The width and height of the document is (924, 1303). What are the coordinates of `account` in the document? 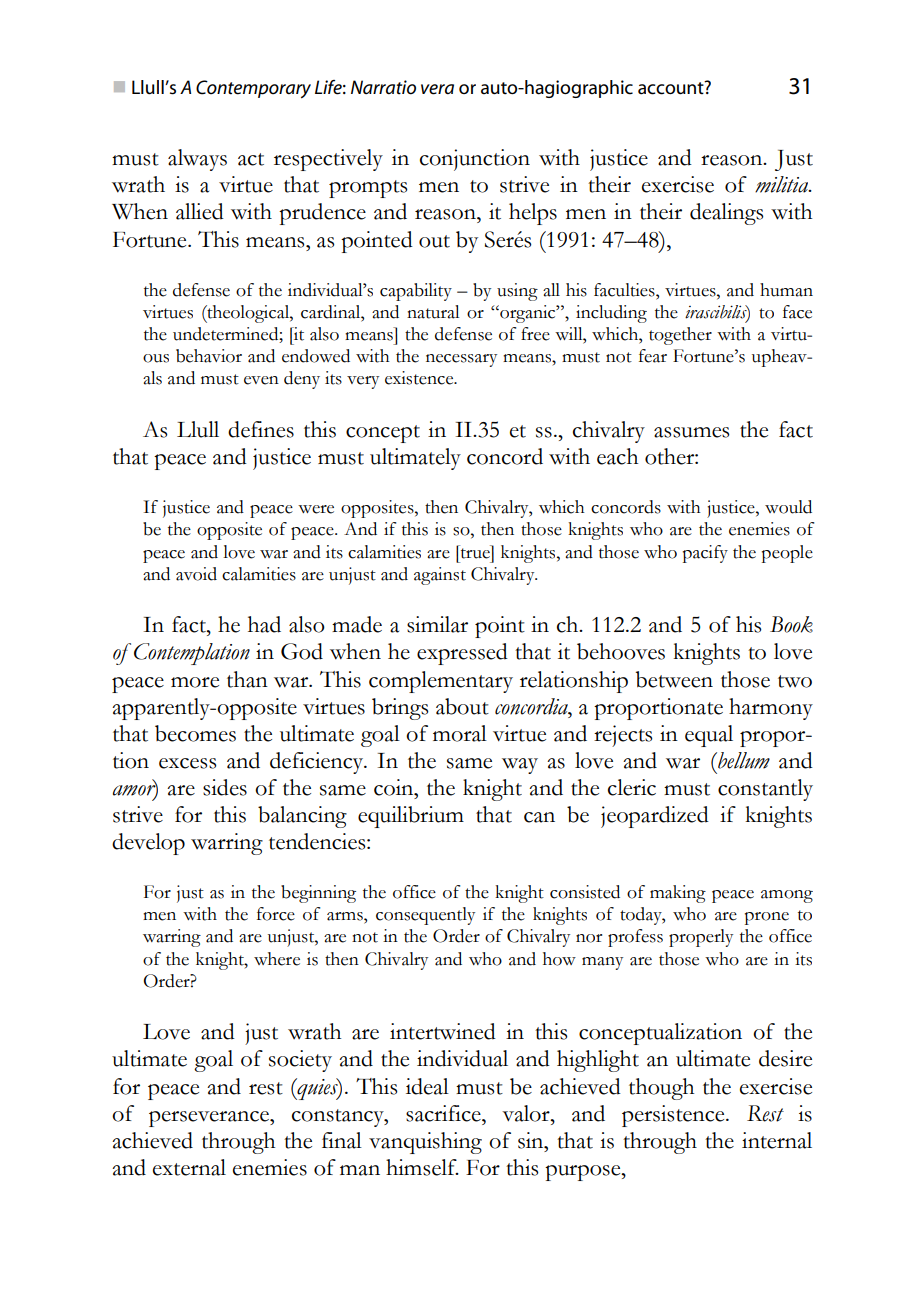 It's located at (672, 88).
